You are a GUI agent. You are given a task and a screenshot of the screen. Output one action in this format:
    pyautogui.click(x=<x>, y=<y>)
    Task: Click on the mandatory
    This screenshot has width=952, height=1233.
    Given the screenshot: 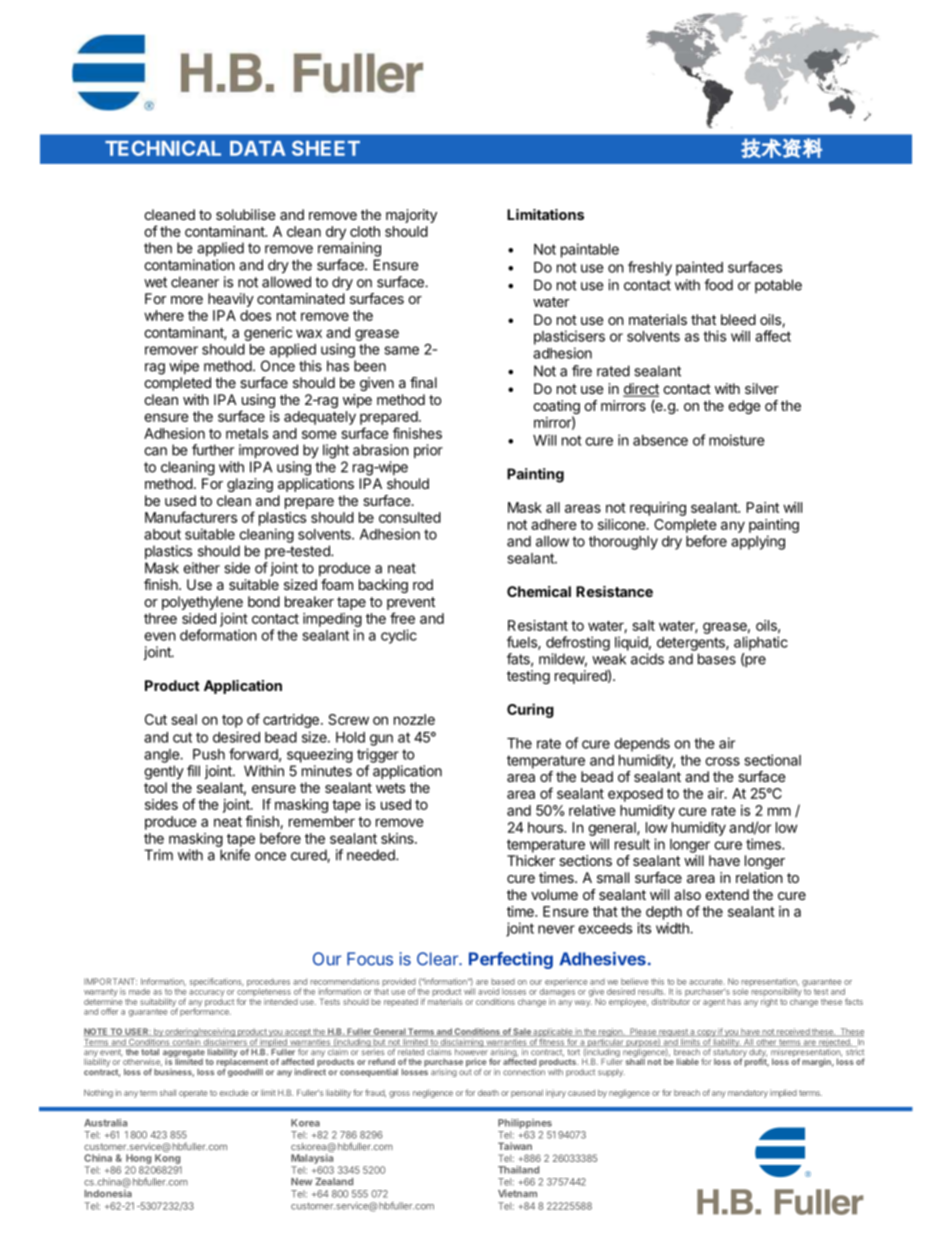 What is the action you would take?
    pyautogui.click(x=748, y=1094)
